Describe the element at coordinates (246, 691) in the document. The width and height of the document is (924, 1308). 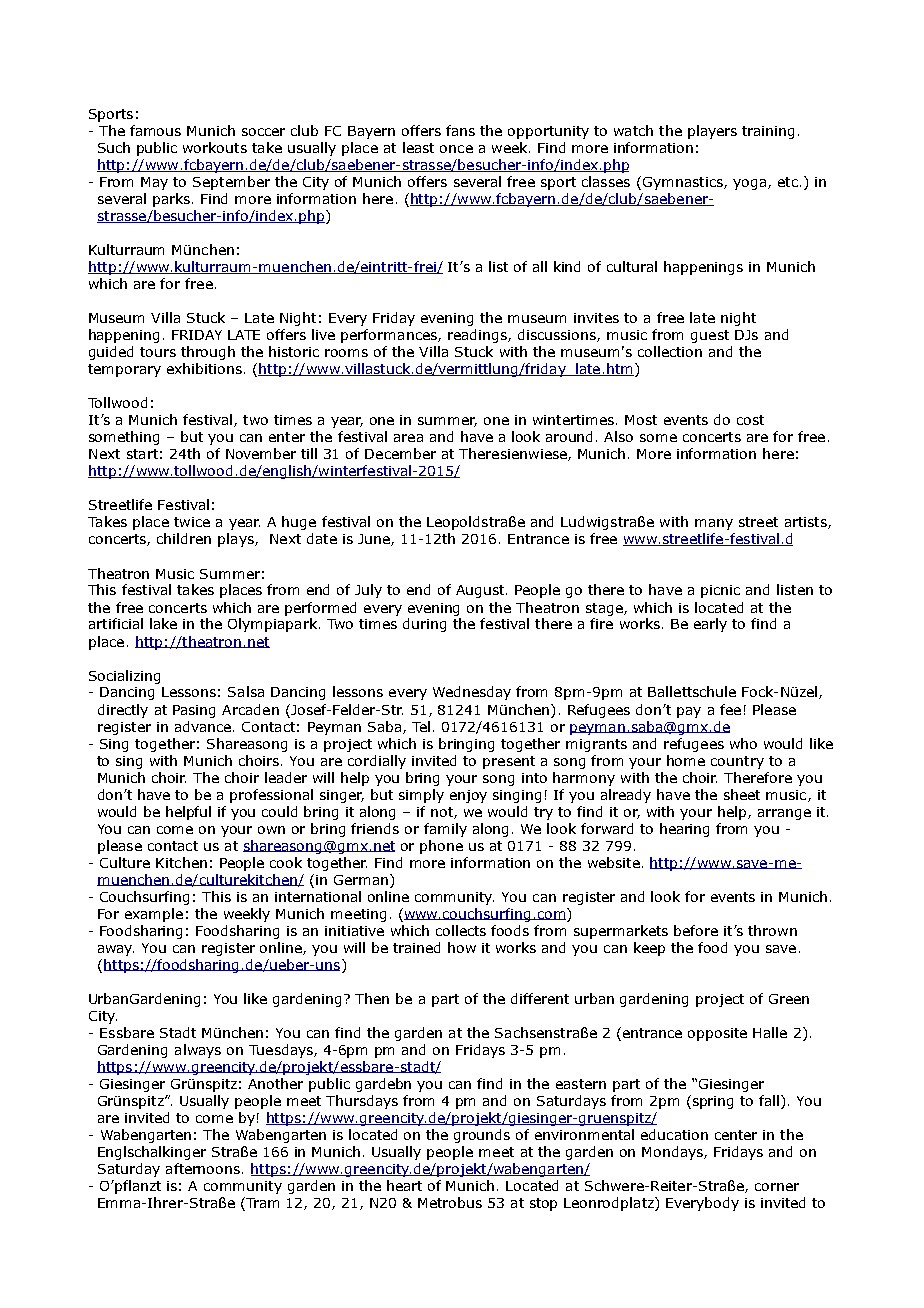
I see `Salsa` at that location.
